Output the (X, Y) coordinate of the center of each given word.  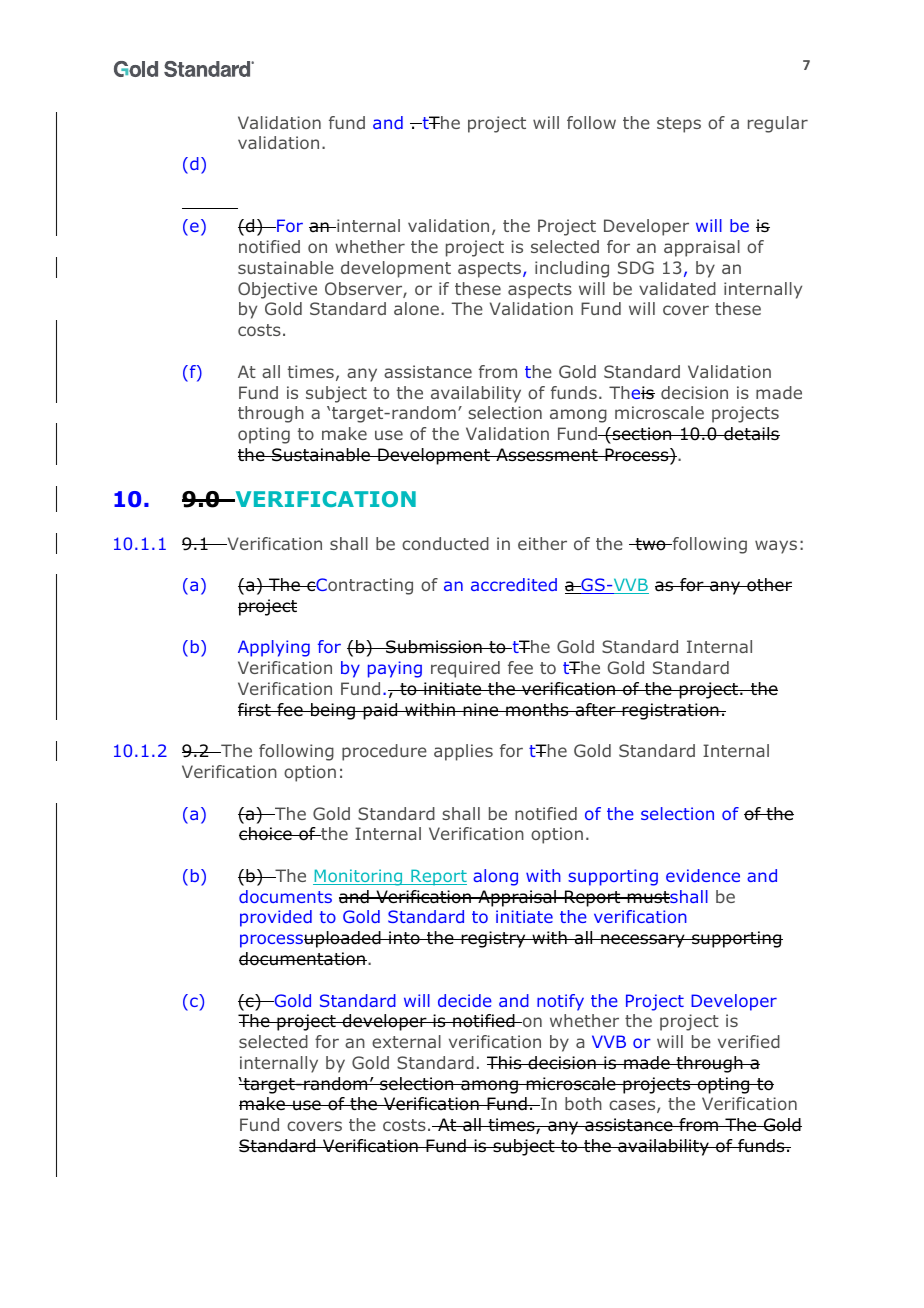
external (406, 1041)
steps (679, 125)
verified (749, 1041)
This (505, 1062)
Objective (277, 290)
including (572, 269)
